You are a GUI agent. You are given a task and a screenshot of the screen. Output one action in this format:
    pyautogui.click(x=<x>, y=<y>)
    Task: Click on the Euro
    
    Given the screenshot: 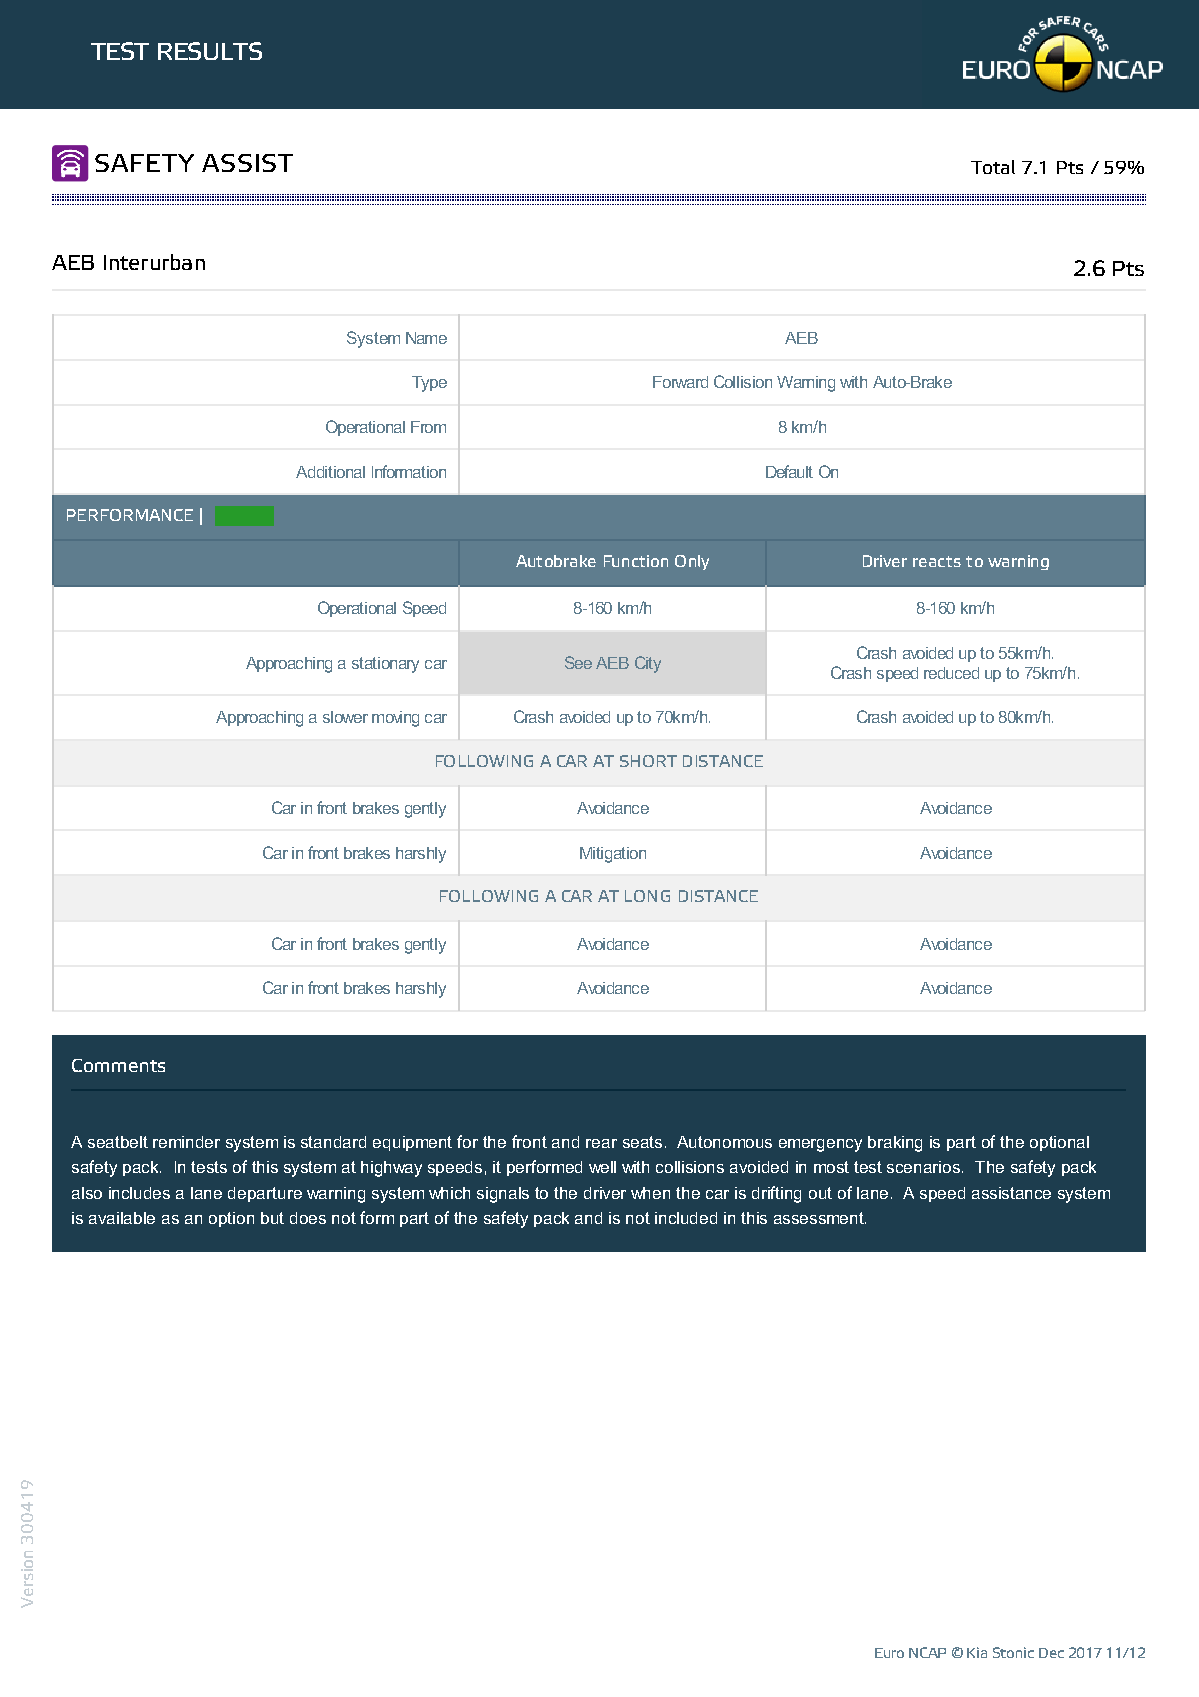 What is the action you would take?
    pyautogui.click(x=889, y=1653)
